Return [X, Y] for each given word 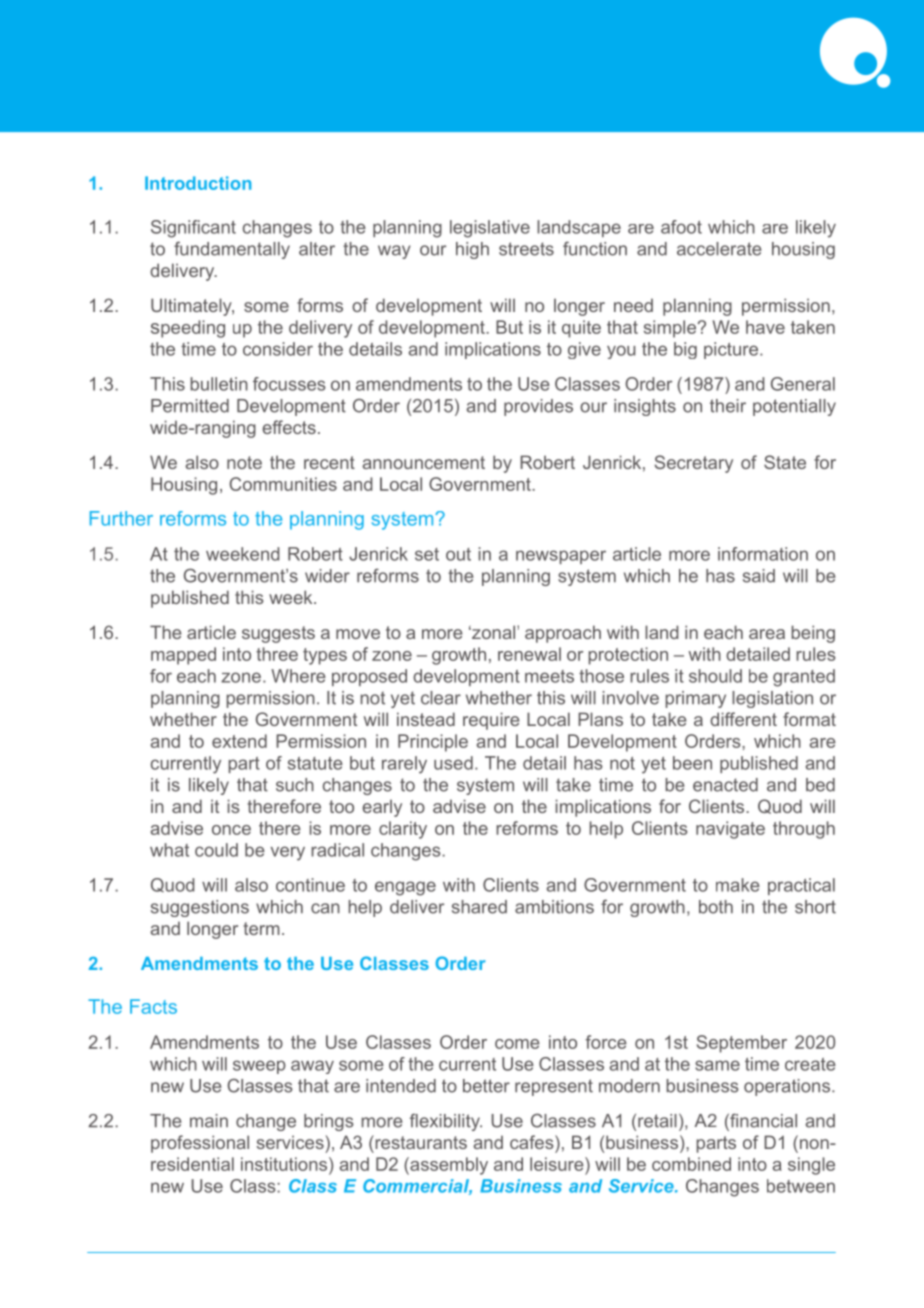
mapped [183, 656]
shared [479, 907]
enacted [725, 785]
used [453, 763]
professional [200, 1144]
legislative [490, 229]
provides [538, 407]
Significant [193, 229]
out [458, 554]
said [759, 576]
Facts [153, 1006]
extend [239, 741]
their [728, 406]
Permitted [190, 406]
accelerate [719, 249]
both [716, 907]
